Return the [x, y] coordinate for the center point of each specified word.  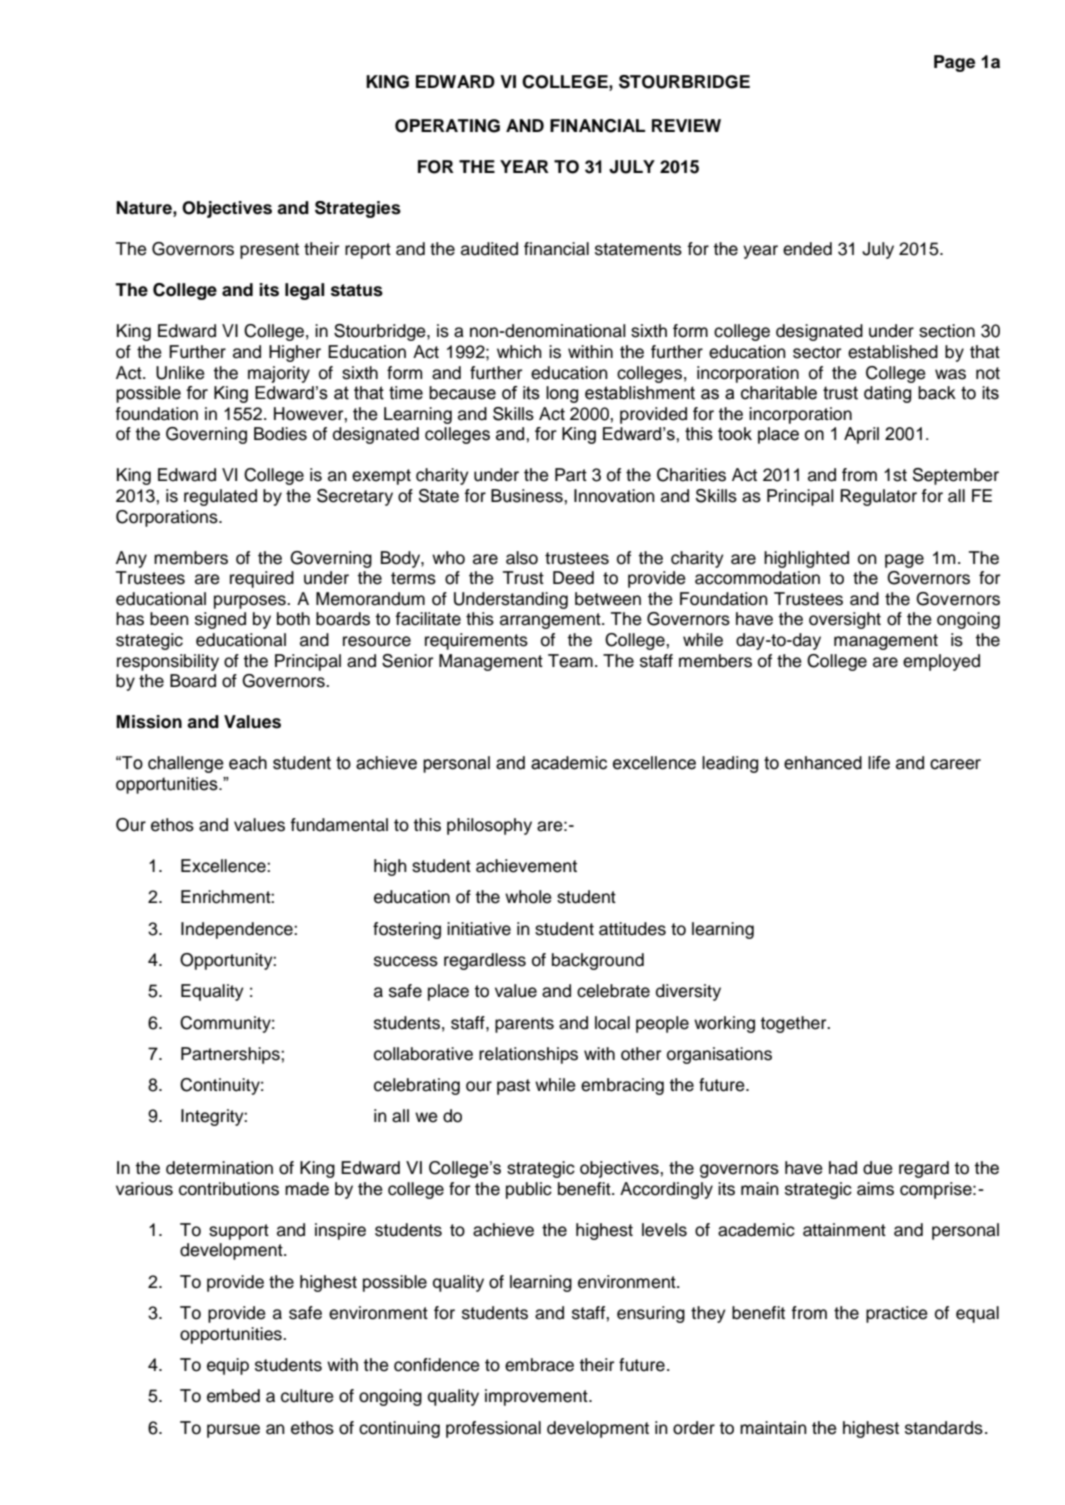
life [879, 763]
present [269, 251]
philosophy [489, 826]
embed [233, 1396]
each [248, 763]
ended [807, 249]
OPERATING [447, 126]
